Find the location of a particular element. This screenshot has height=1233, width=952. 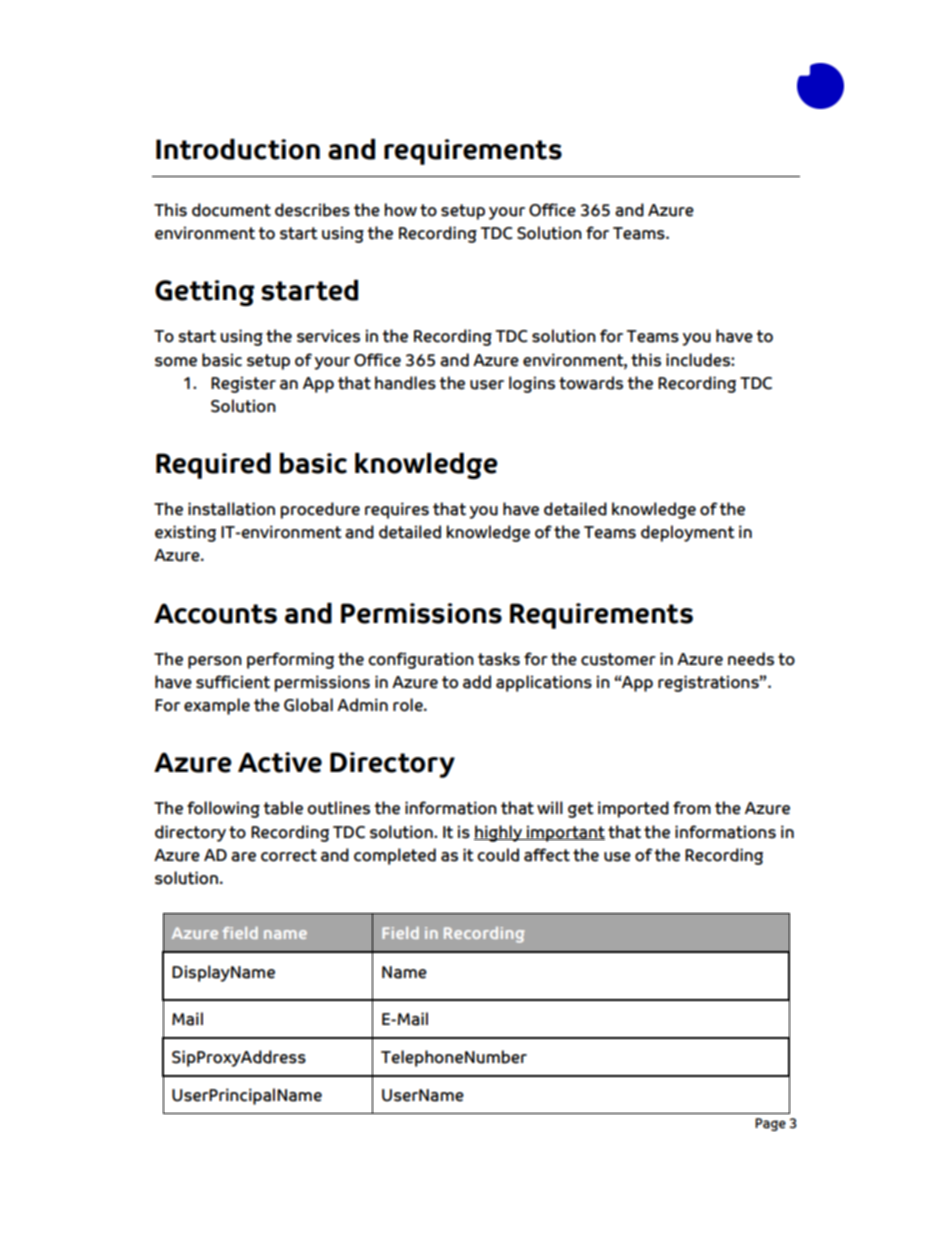

towards is located at coordinates (591, 383).
